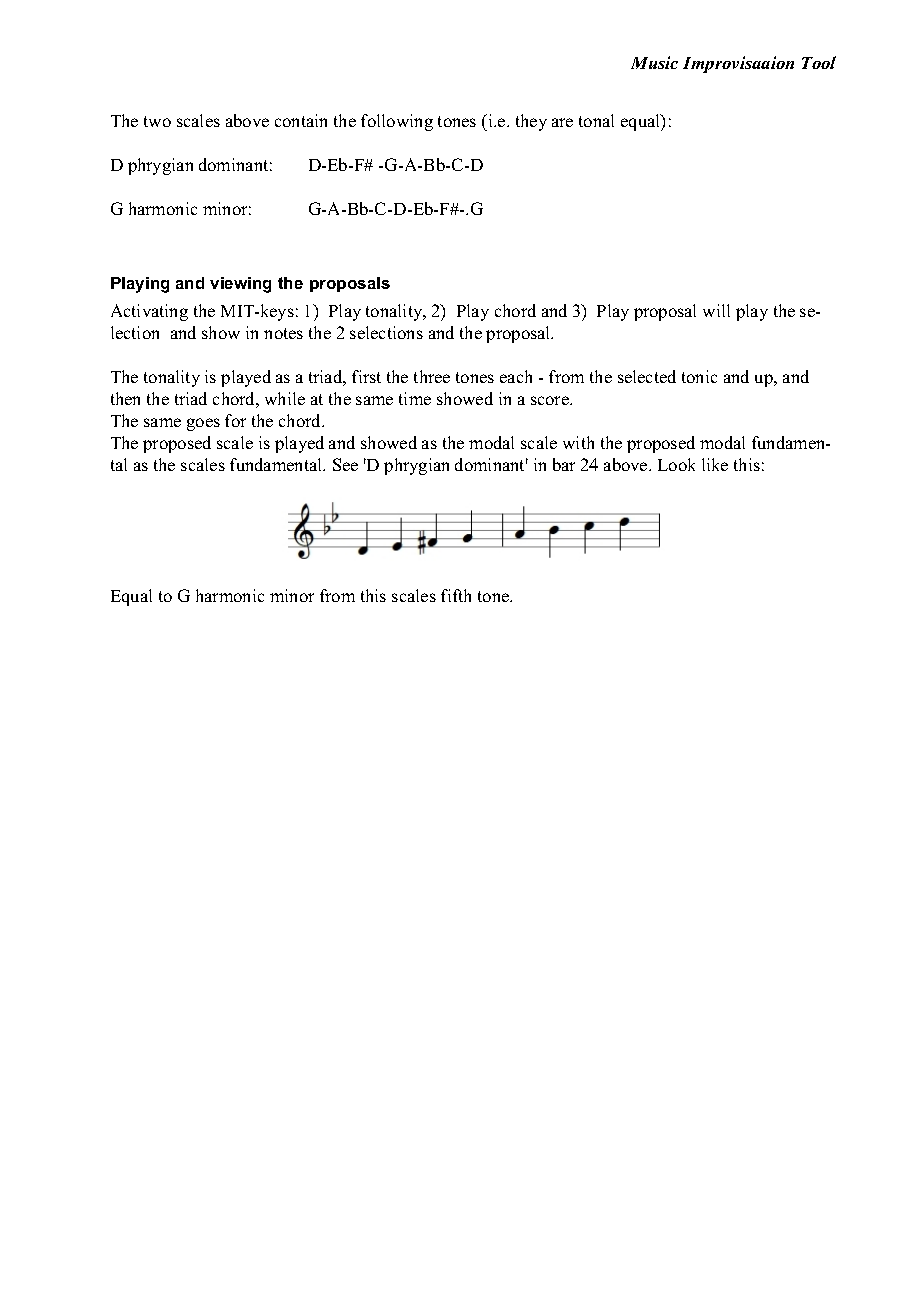 The image size is (924, 1308). I want to click on fifth, so click(456, 595).
